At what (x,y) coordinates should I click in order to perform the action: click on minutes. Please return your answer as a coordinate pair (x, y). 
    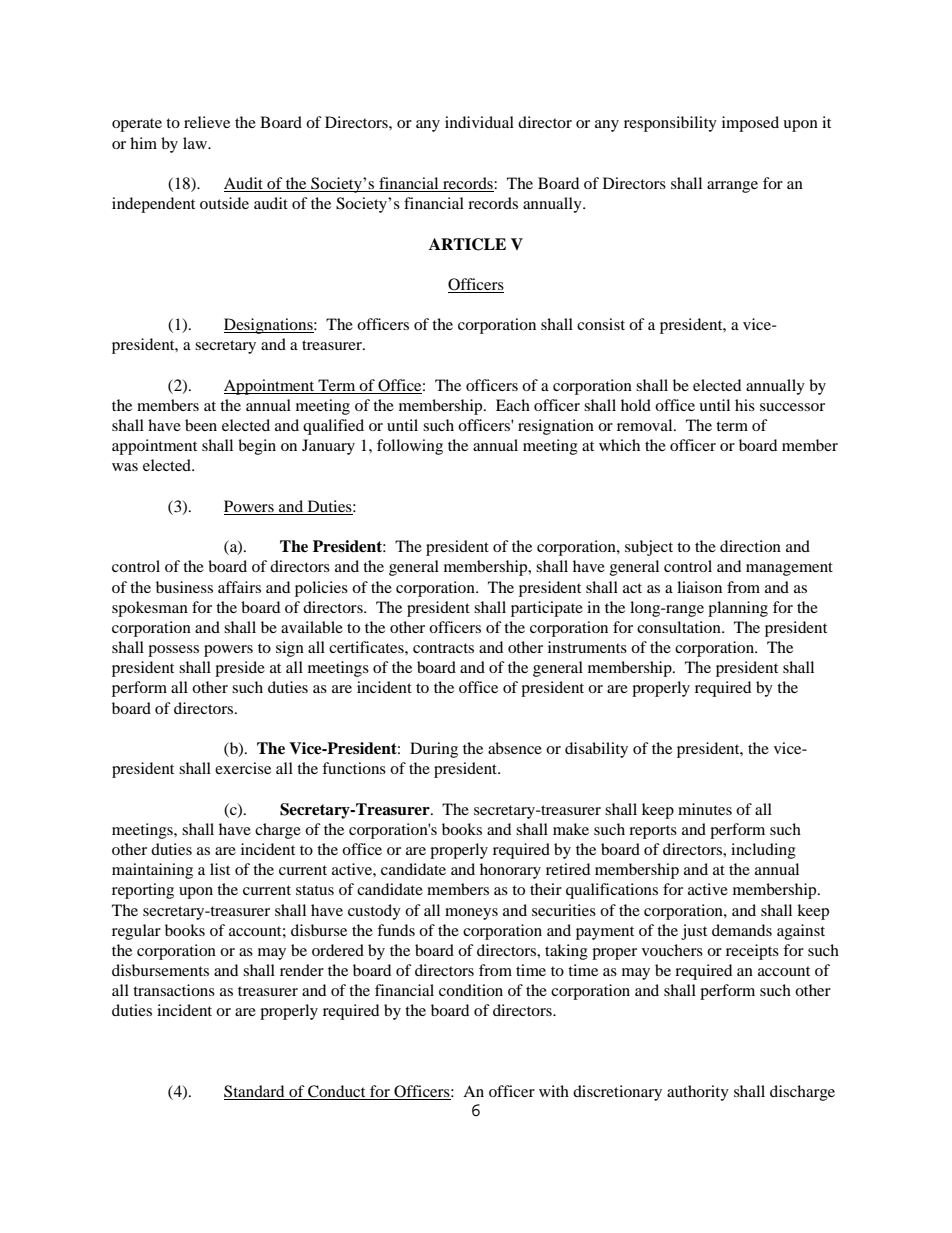
    Looking at the image, I should click on (705, 809).
